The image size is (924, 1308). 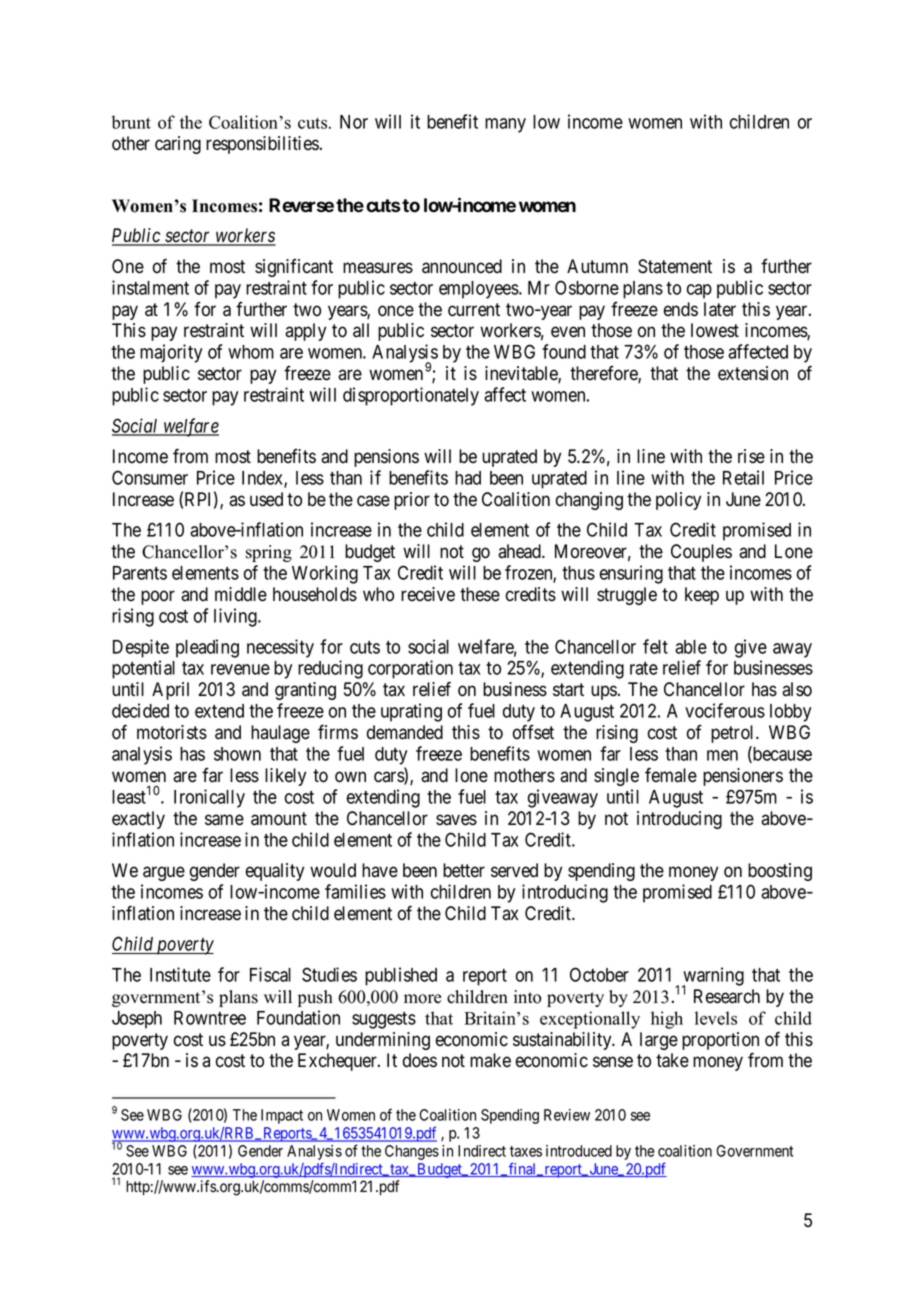 What do you see at coordinates (713, 977) in the image?
I see `warning` at bounding box center [713, 977].
